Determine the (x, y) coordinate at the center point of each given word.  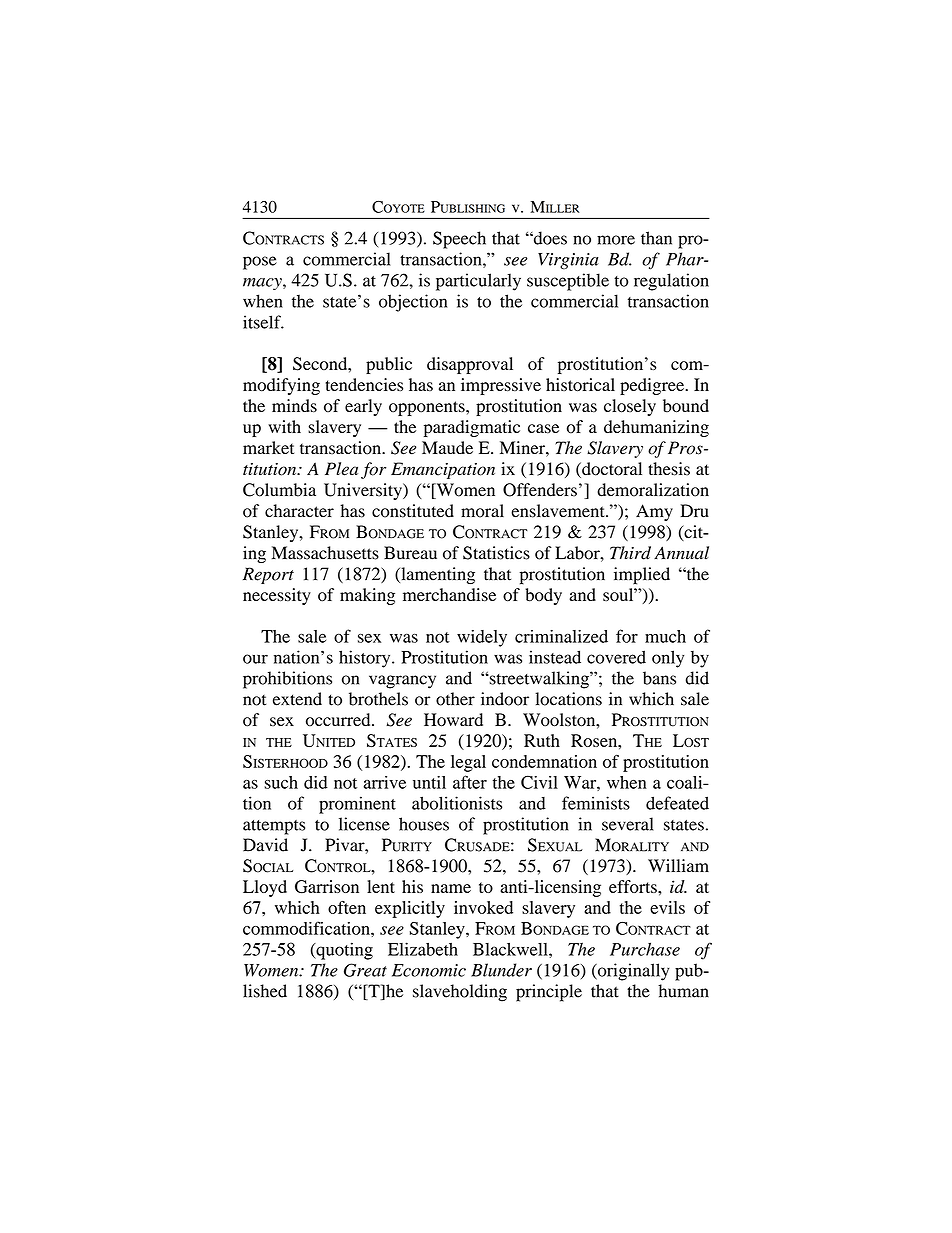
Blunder (501, 970)
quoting (343, 951)
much (665, 636)
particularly (478, 282)
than (656, 238)
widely (482, 638)
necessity (277, 596)
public (389, 365)
